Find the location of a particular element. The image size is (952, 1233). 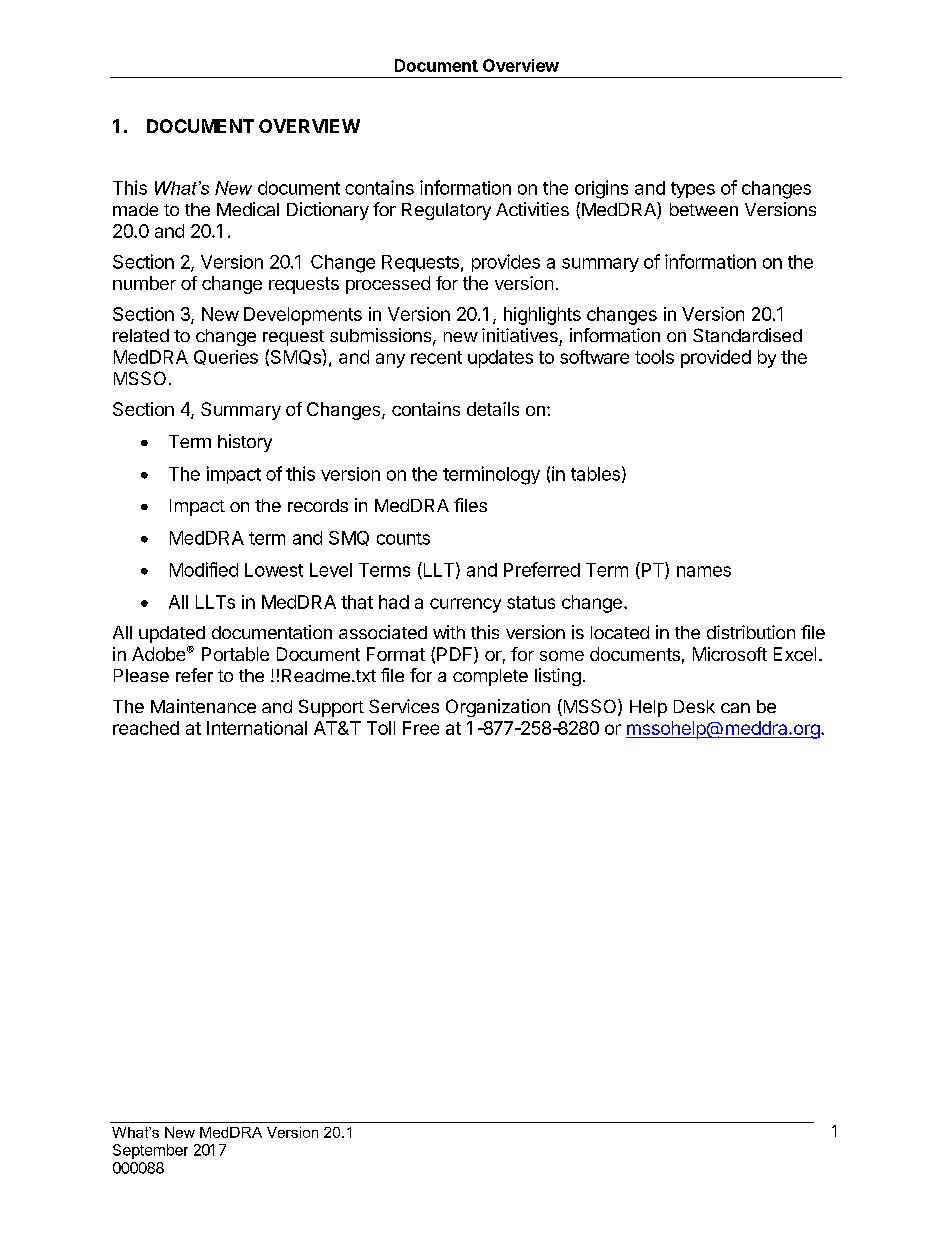

Portable is located at coordinates (235, 654).
